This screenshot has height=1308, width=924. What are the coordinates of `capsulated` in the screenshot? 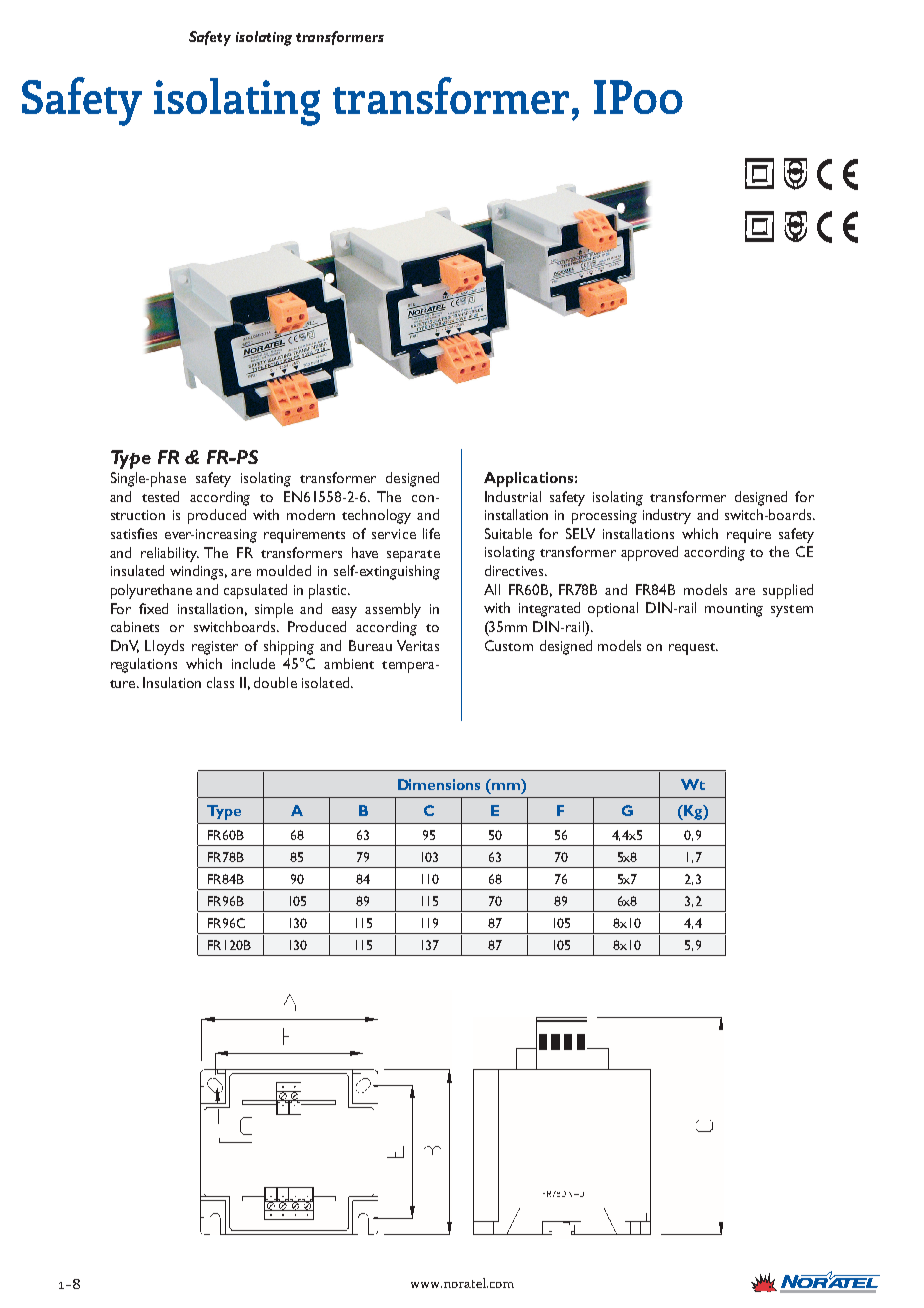 It's located at (255, 591).
